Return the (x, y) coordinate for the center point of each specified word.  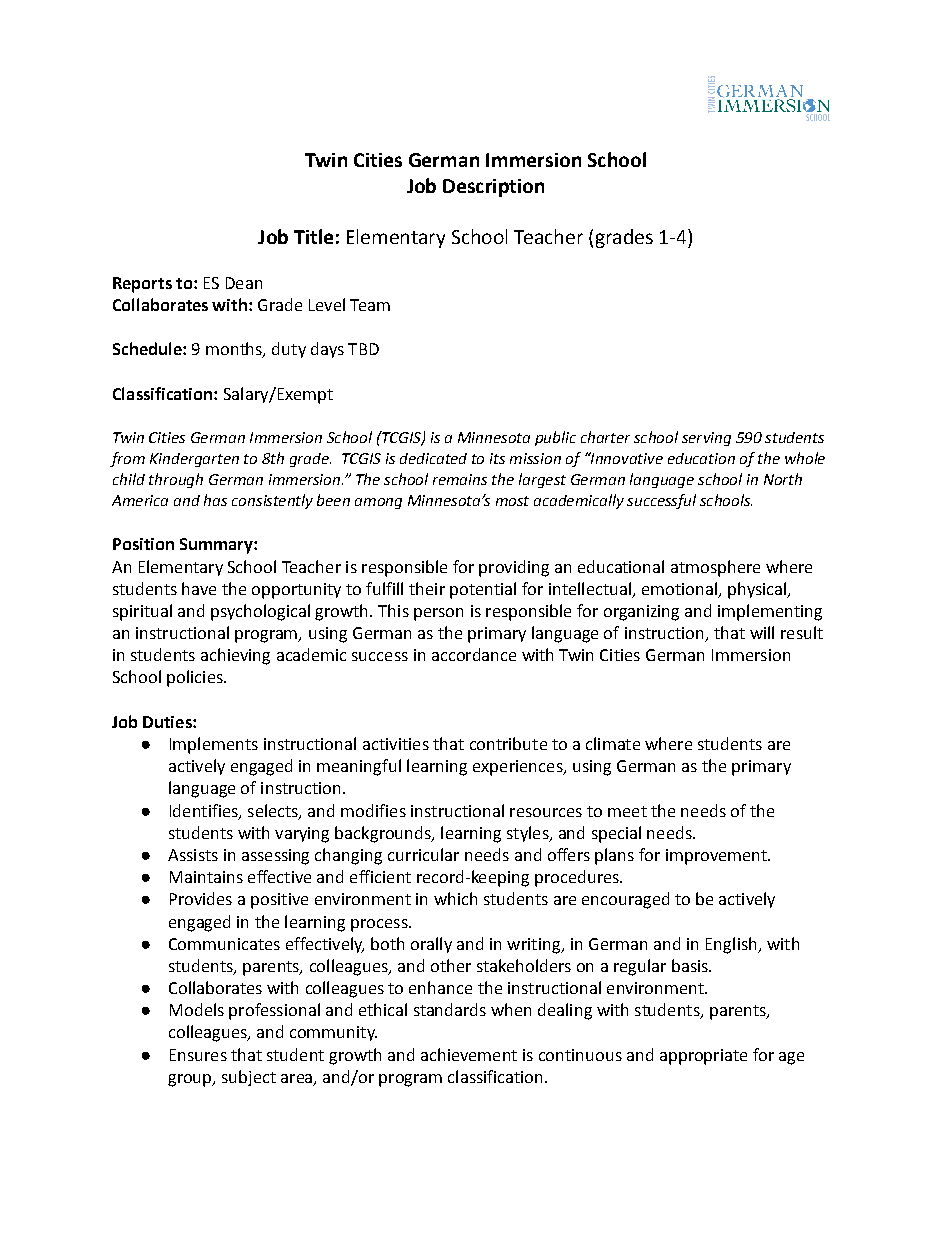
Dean (244, 283)
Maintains (206, 877)
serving (706, 439)
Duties (168, 722)
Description (493, 188)
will (762, 632)
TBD (363, 349)
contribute (508, 743)
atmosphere (715, 568)
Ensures (198, 1055)
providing (514, 568)
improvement (717, 857)
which (455, 898)
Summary (217, 546)
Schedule (148, 348)
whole (805, 458)
